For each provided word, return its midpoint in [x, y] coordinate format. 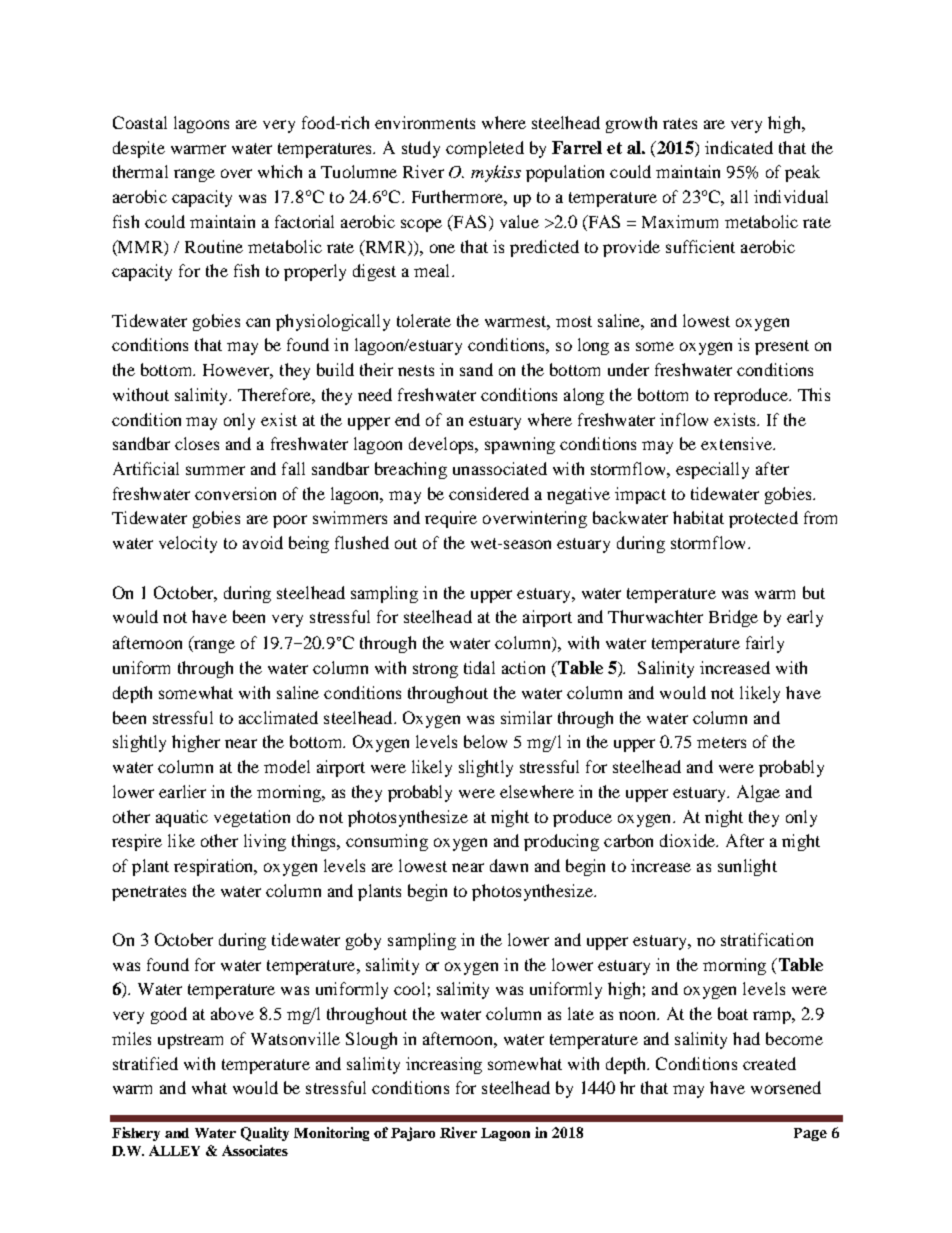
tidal [479, 667]
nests [416, 370]
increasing [444, 1065]
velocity [188, 544]
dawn [509, 865]
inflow [684, 419]
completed [485, 149]
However [238, 371]
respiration [215, 867]
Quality [265, 1134]
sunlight [747, 867]
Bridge [733, 618]
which [280, 171]
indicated [739, 147]
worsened [786, 1087]
